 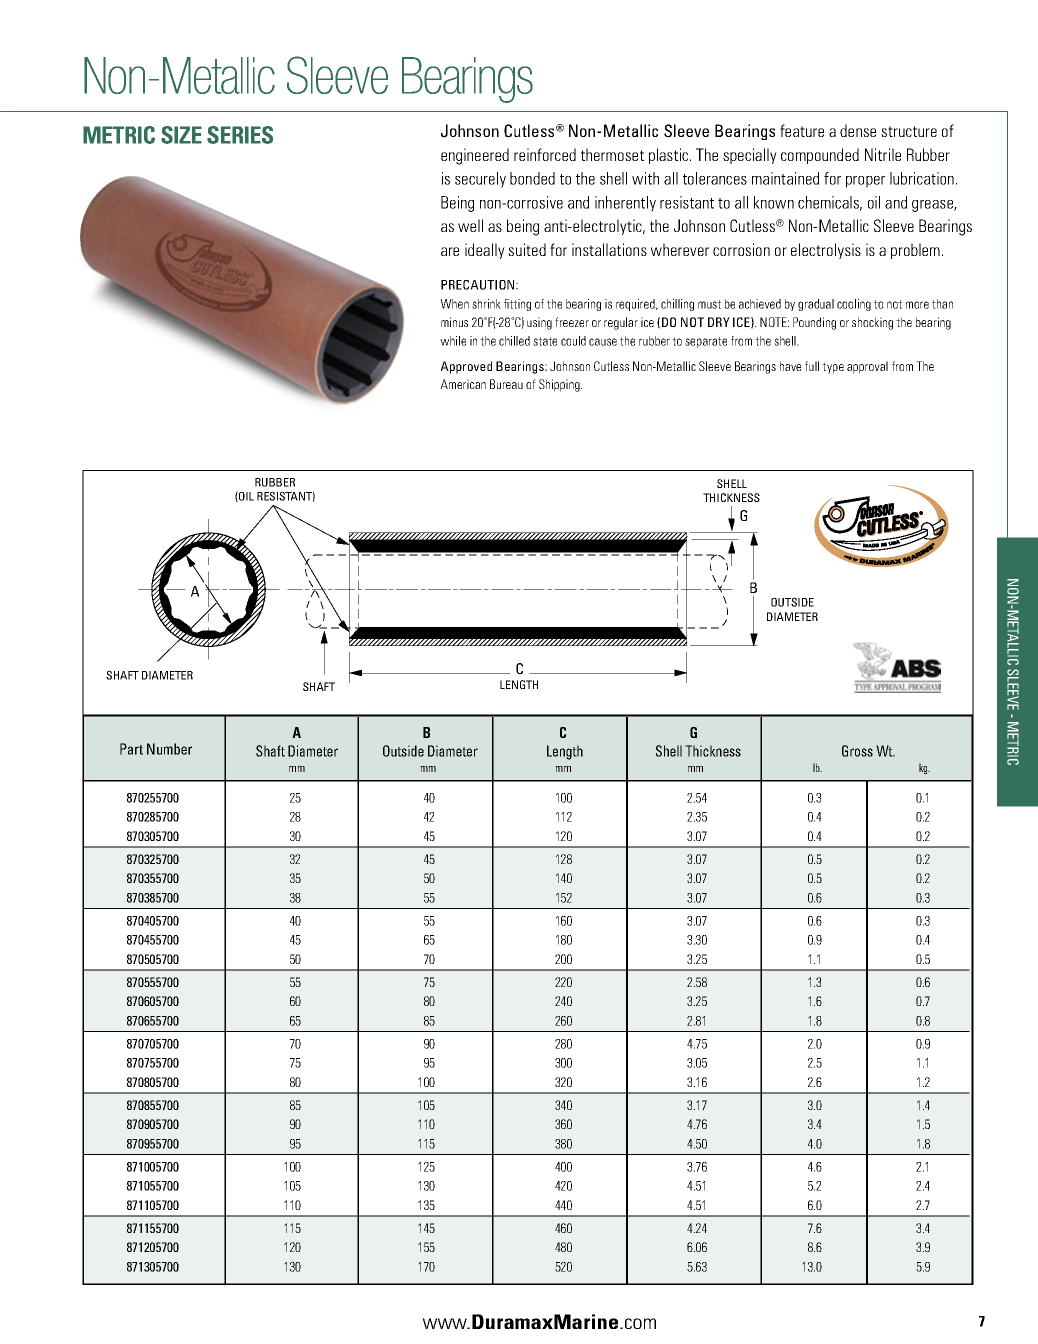 What do you see at coordinates (545, 154) in the image?
I see `reinforced` at bounding box center [545, 154].
